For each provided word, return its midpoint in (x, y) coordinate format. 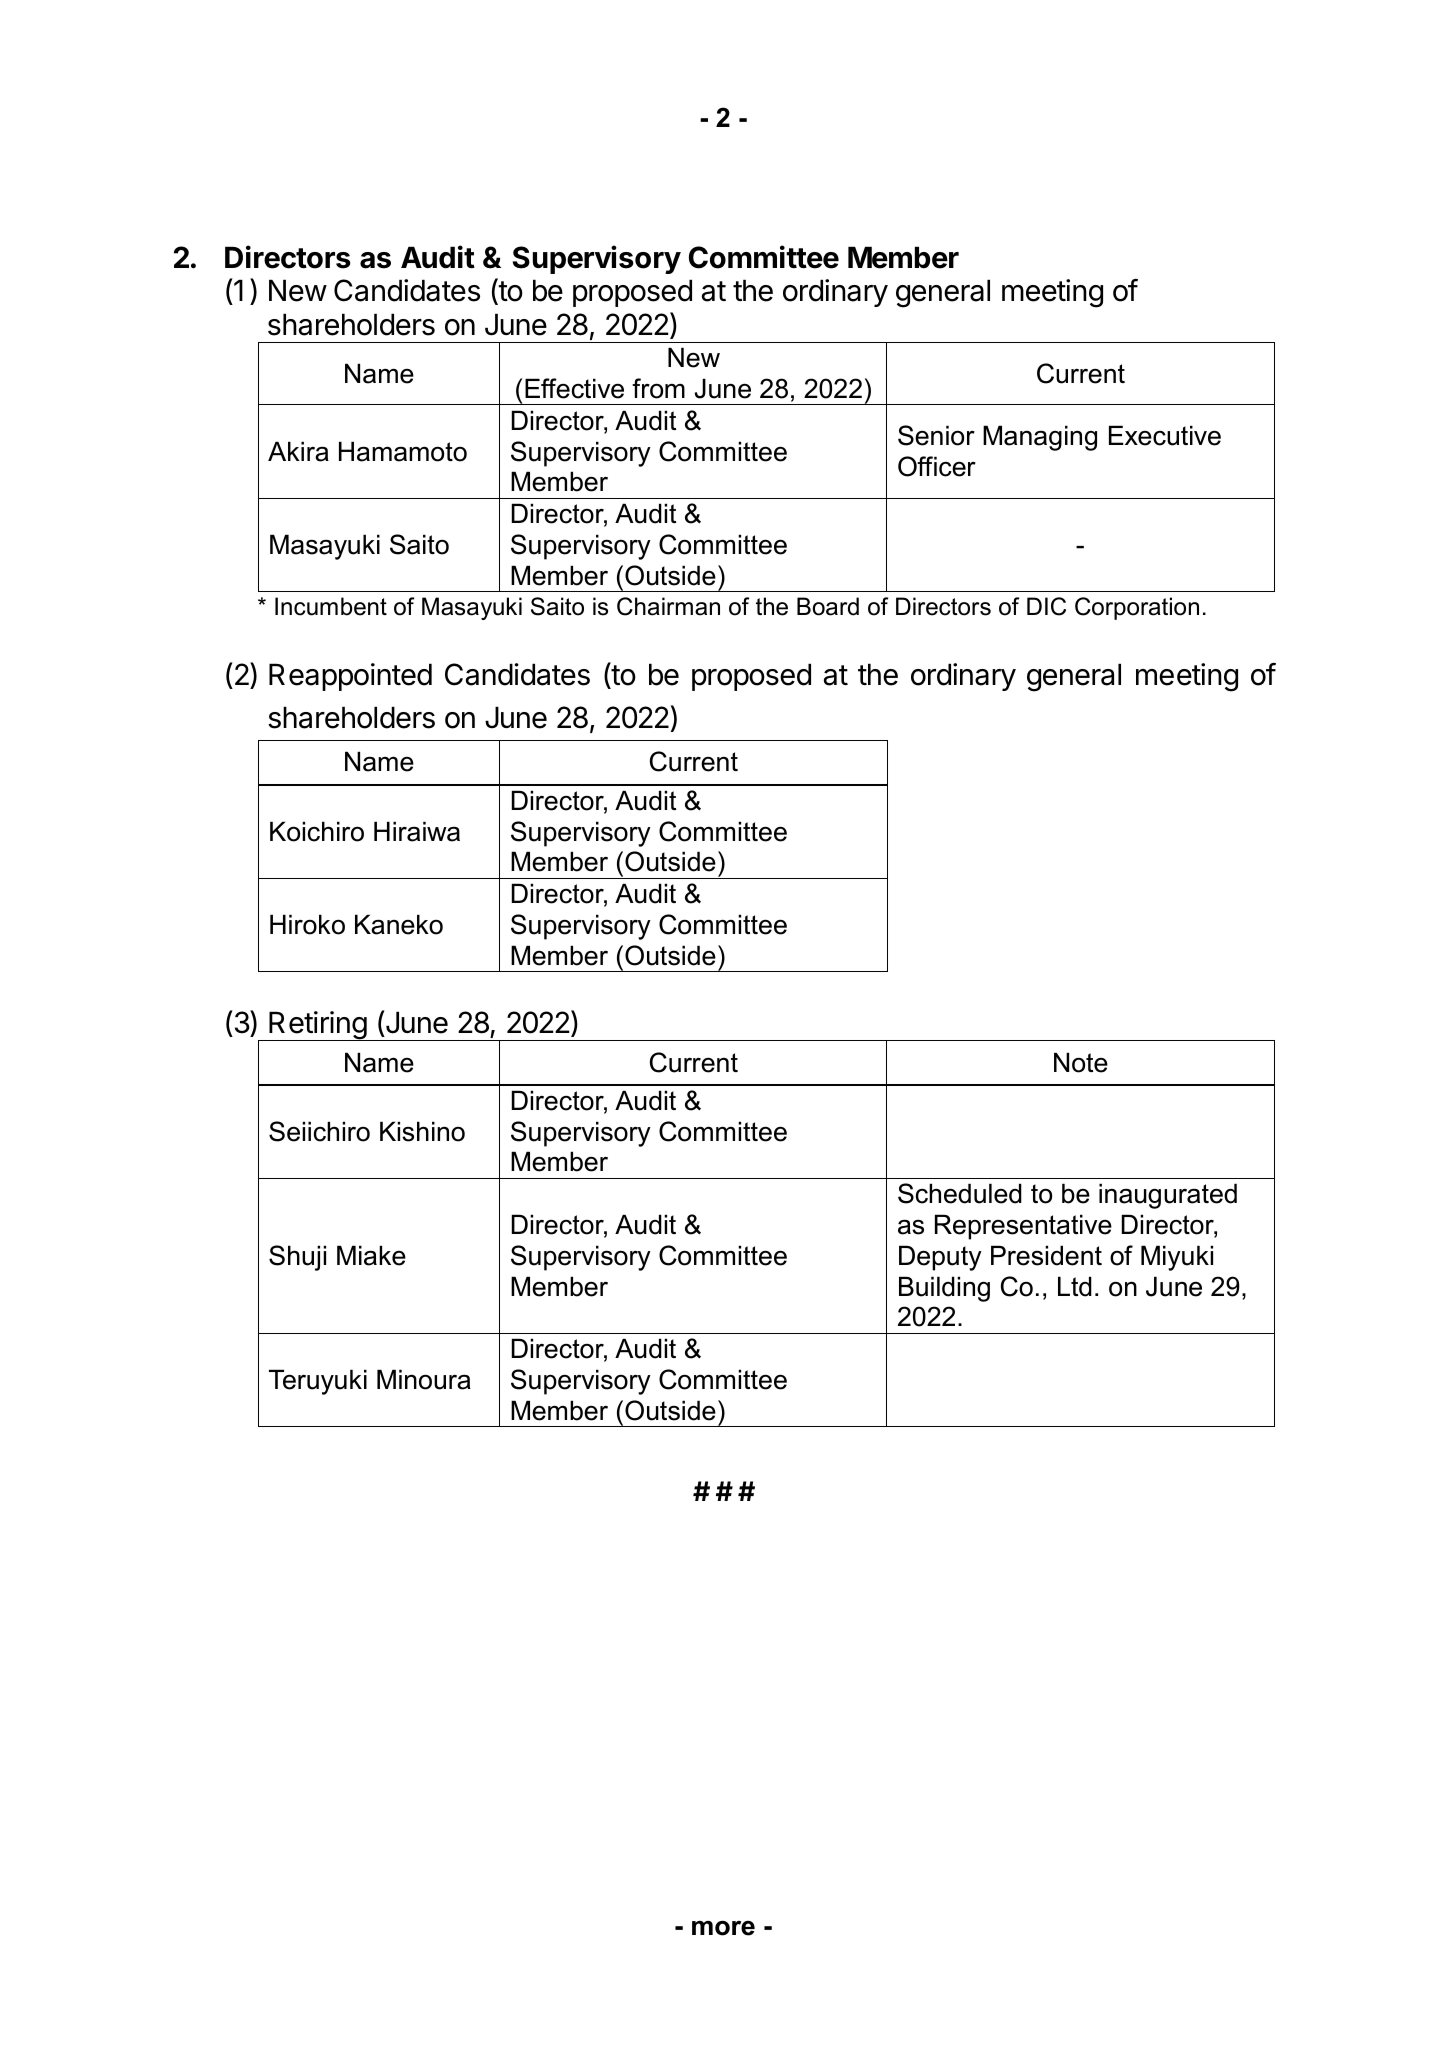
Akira (298, 451)
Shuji (297, 1258)
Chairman (668, 606)
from (658, 388)
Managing (1040, 438)
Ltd (1075, 1286)
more (723, 1928)
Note (1081, 1062)
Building (944, 1289)
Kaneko (399, 924)
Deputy (940, 1258)
